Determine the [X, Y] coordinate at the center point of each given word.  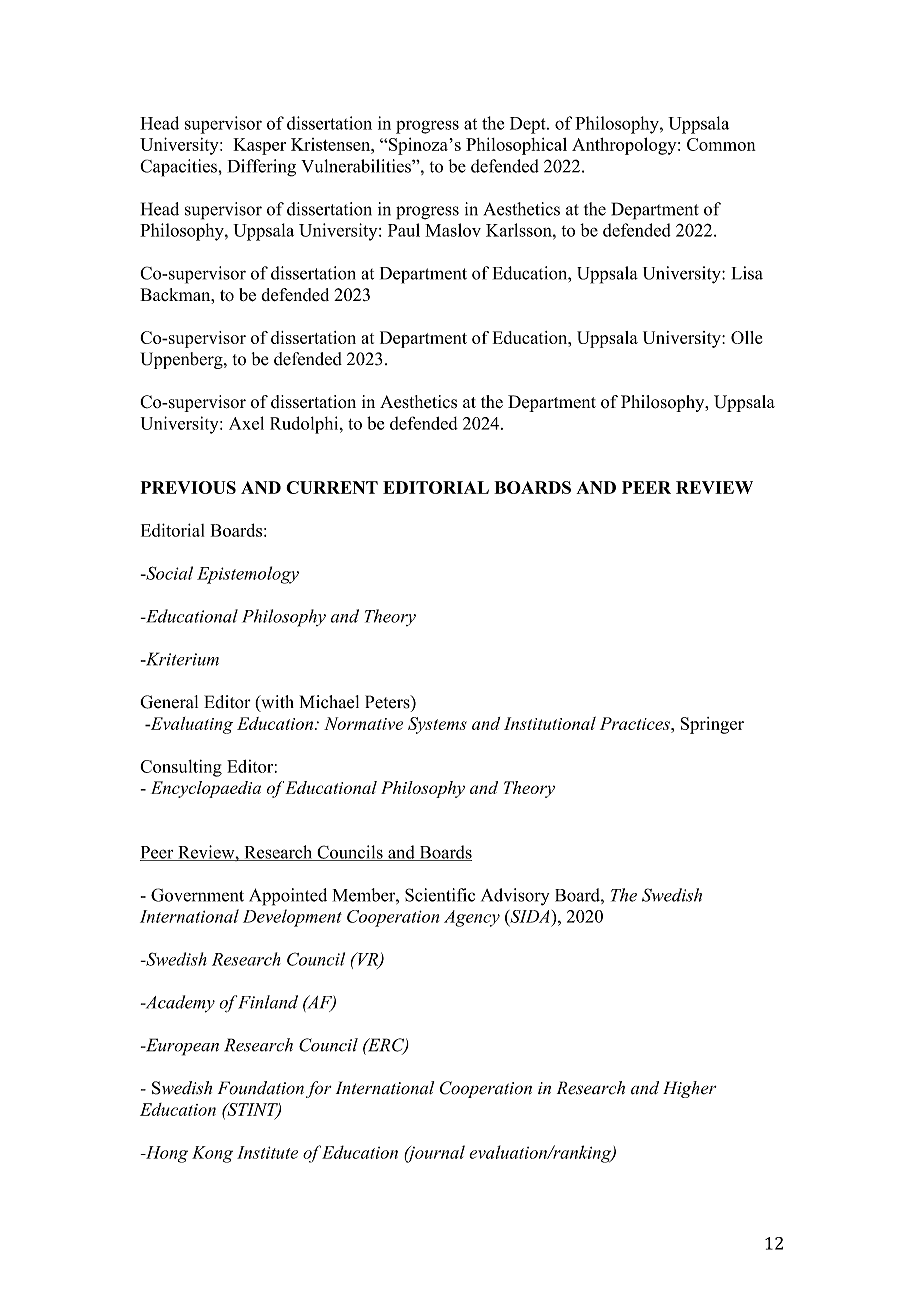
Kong [212, 1154]
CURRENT [332, 487]
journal [434, 1154]
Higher [690, 1089]
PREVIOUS [188, 487]
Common [721, 144]
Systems [437, 725]
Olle [746, 337]
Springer [712, 725]
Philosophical [516, 146]
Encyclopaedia [206, 789]
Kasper [259, 146]
